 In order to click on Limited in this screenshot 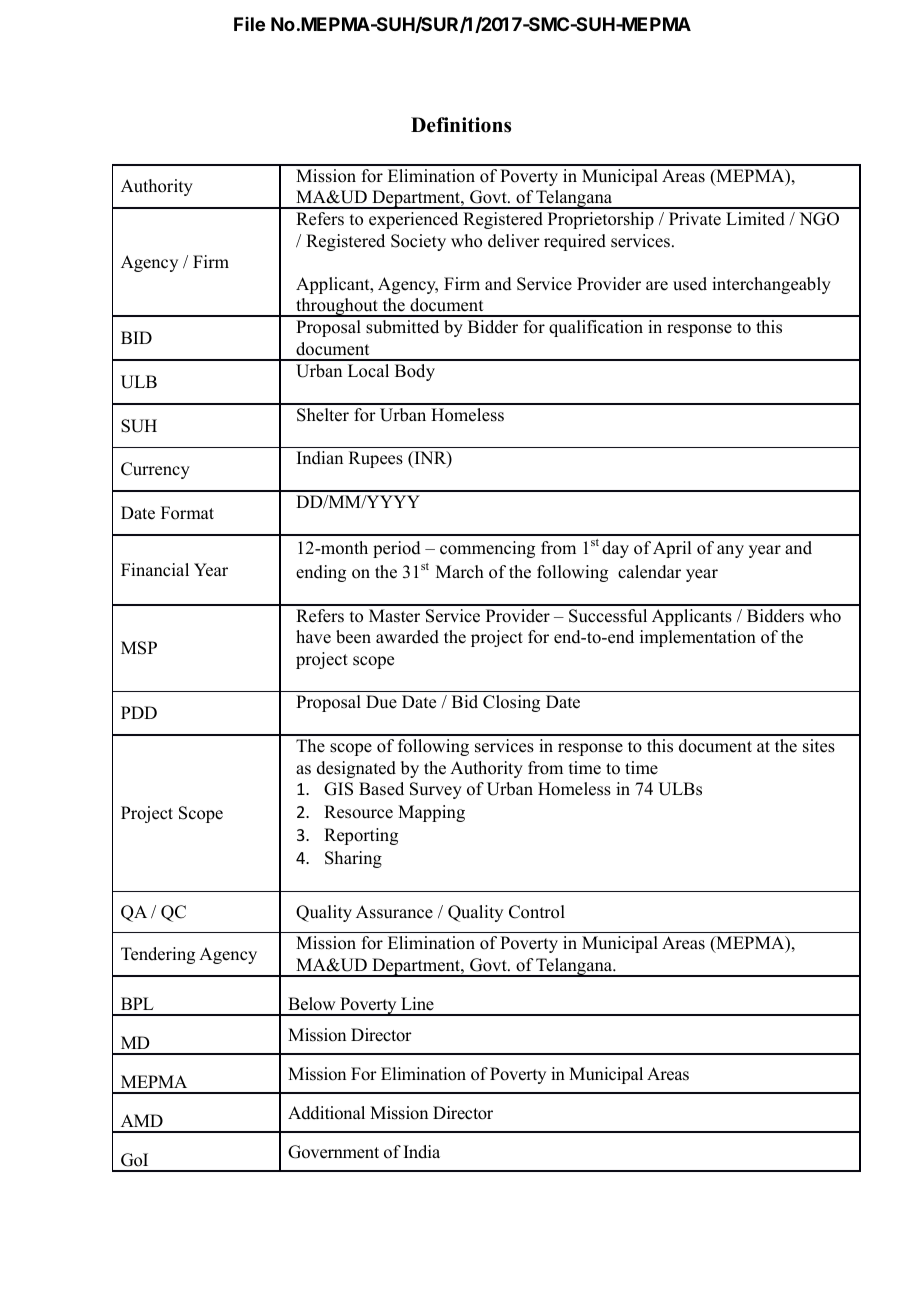, I will do `click(755, 219)`.
